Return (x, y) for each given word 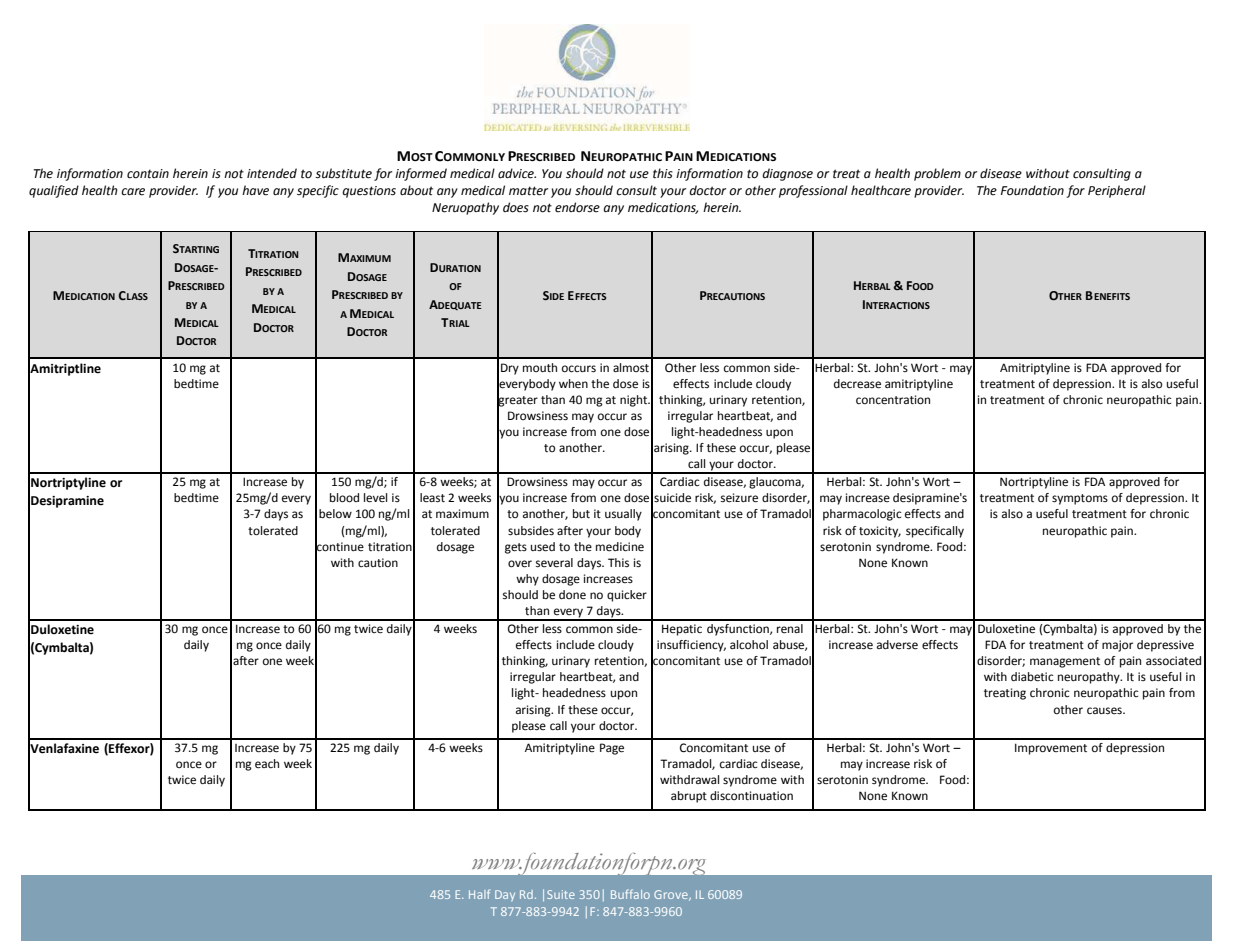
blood (344, 498)
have (255, 190)
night (635, 401)
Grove (672, 895)
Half (479, 894)
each (267, 764)
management (1065, 662)
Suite (561, 894)
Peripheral (1117, 191)
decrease (857, 384)
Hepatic (682, 630)
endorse (577, 207)
